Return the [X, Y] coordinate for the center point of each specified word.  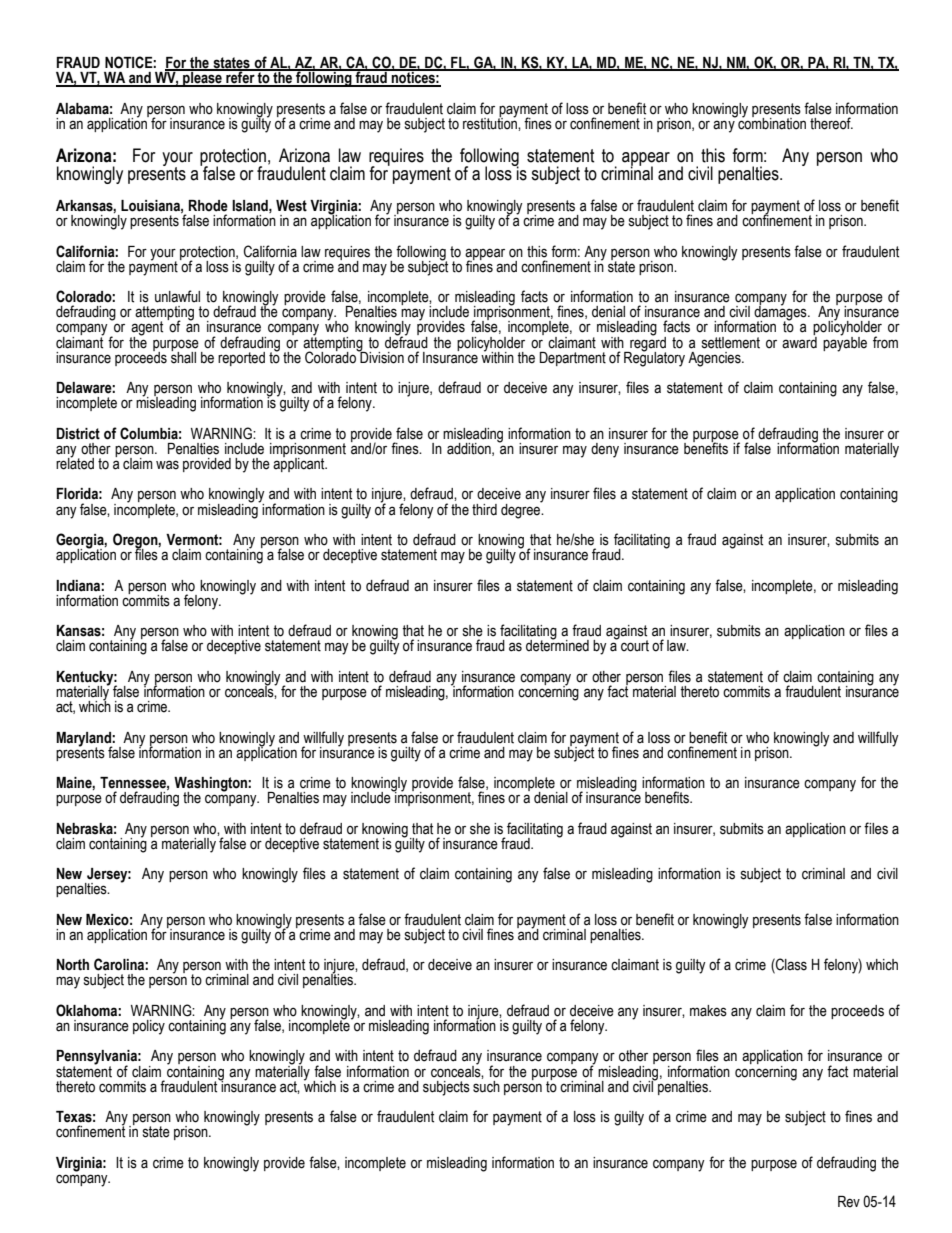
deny [605, 450]
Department [573, 359]
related [75, 463]
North [73, 965]
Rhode [208, 206]
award [799, 341]
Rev [849, 1202]
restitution [491, 122]
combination [771, 122]
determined [557, 645]
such [486, 1085]
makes [708, 1011]
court [635, 646]
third [484, 510]
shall [183, 356]
